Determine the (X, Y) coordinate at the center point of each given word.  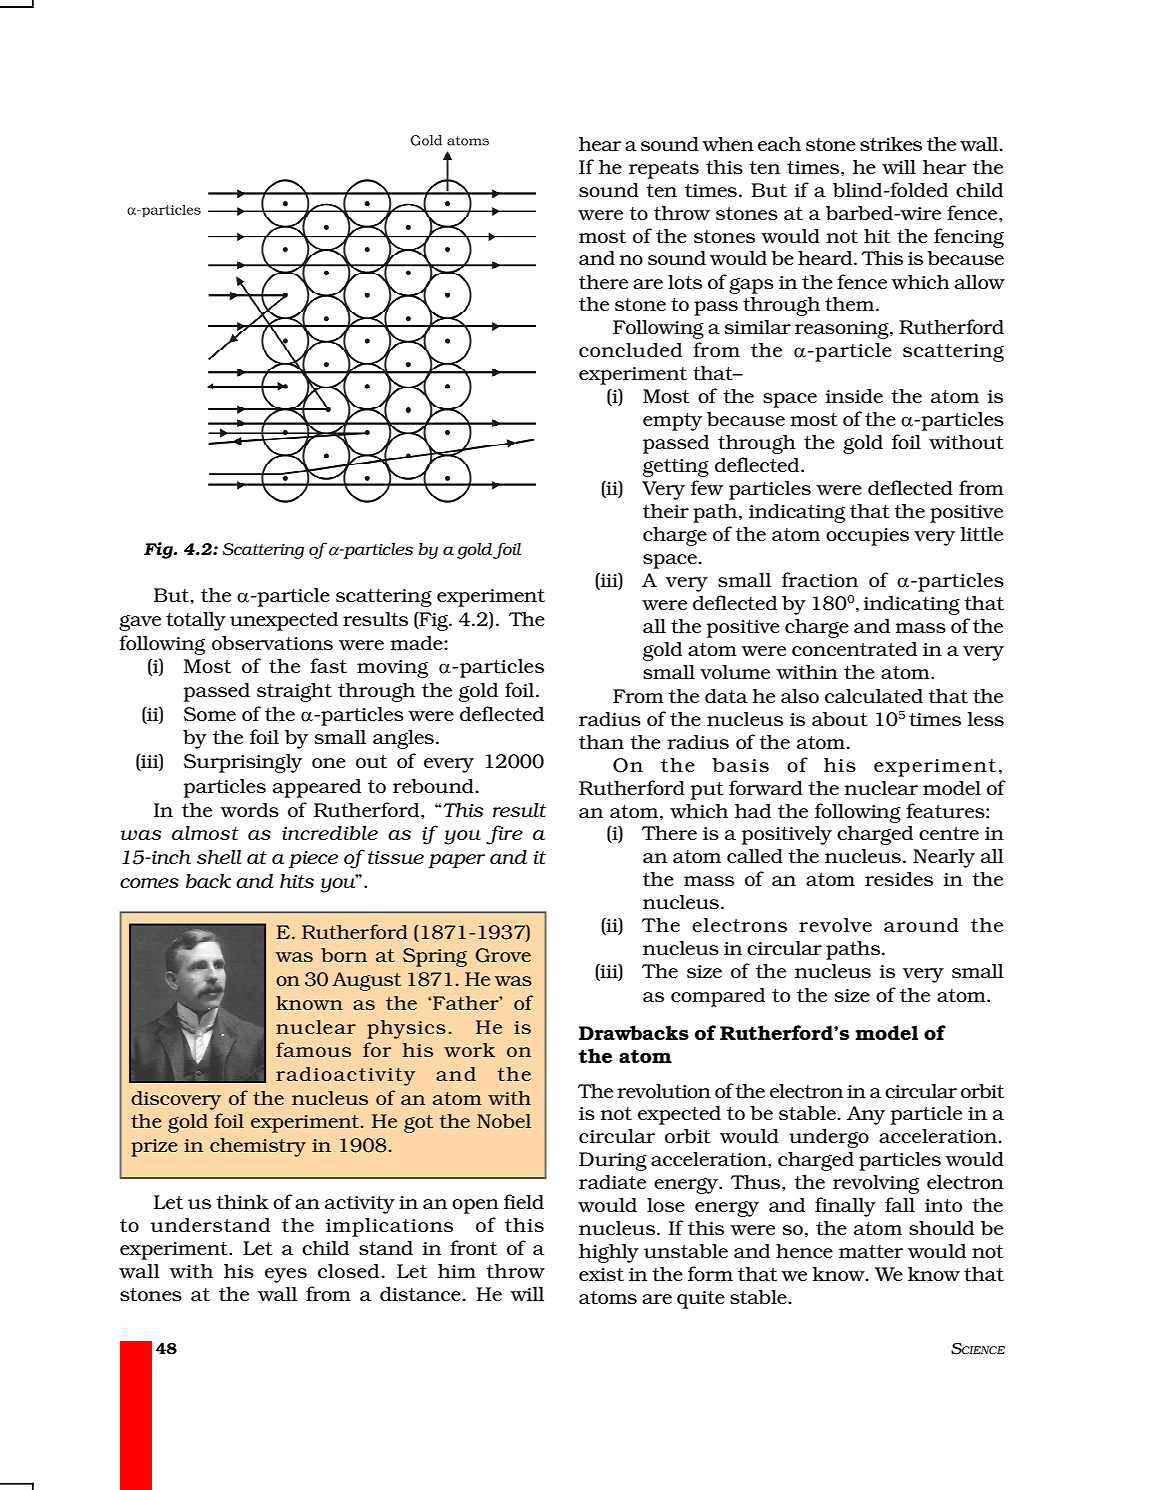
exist (601, 1274)
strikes (891, 144)
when (728, 144)
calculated (874, 696)
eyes (286, 1275)
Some (210, 714)
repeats (664, 170)
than (601, 742)
